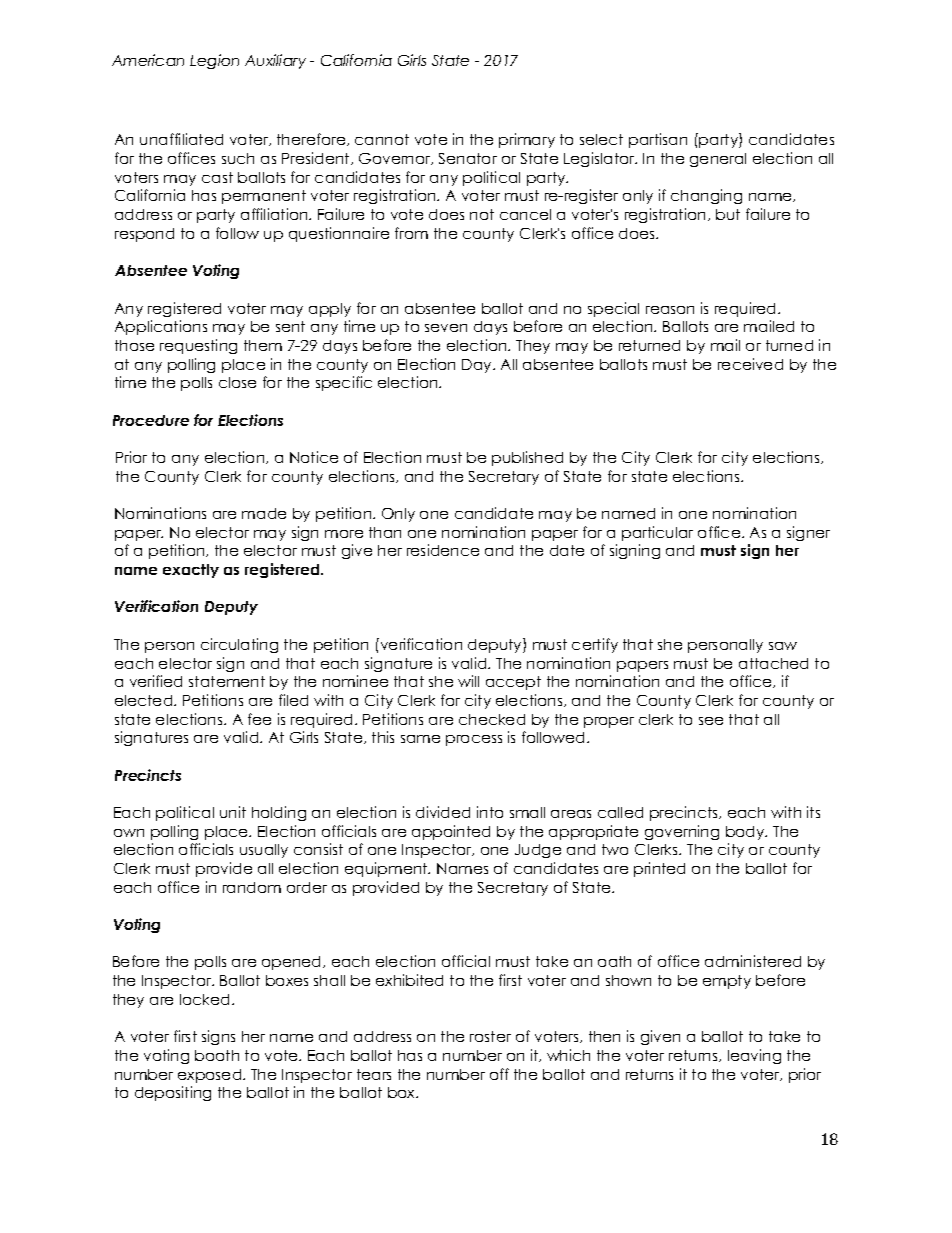 The width and height of the image is (952, 1233). What do you see at coordinates (446, 328) in the image?
I see `seven` at bounding box center [446, 328].
